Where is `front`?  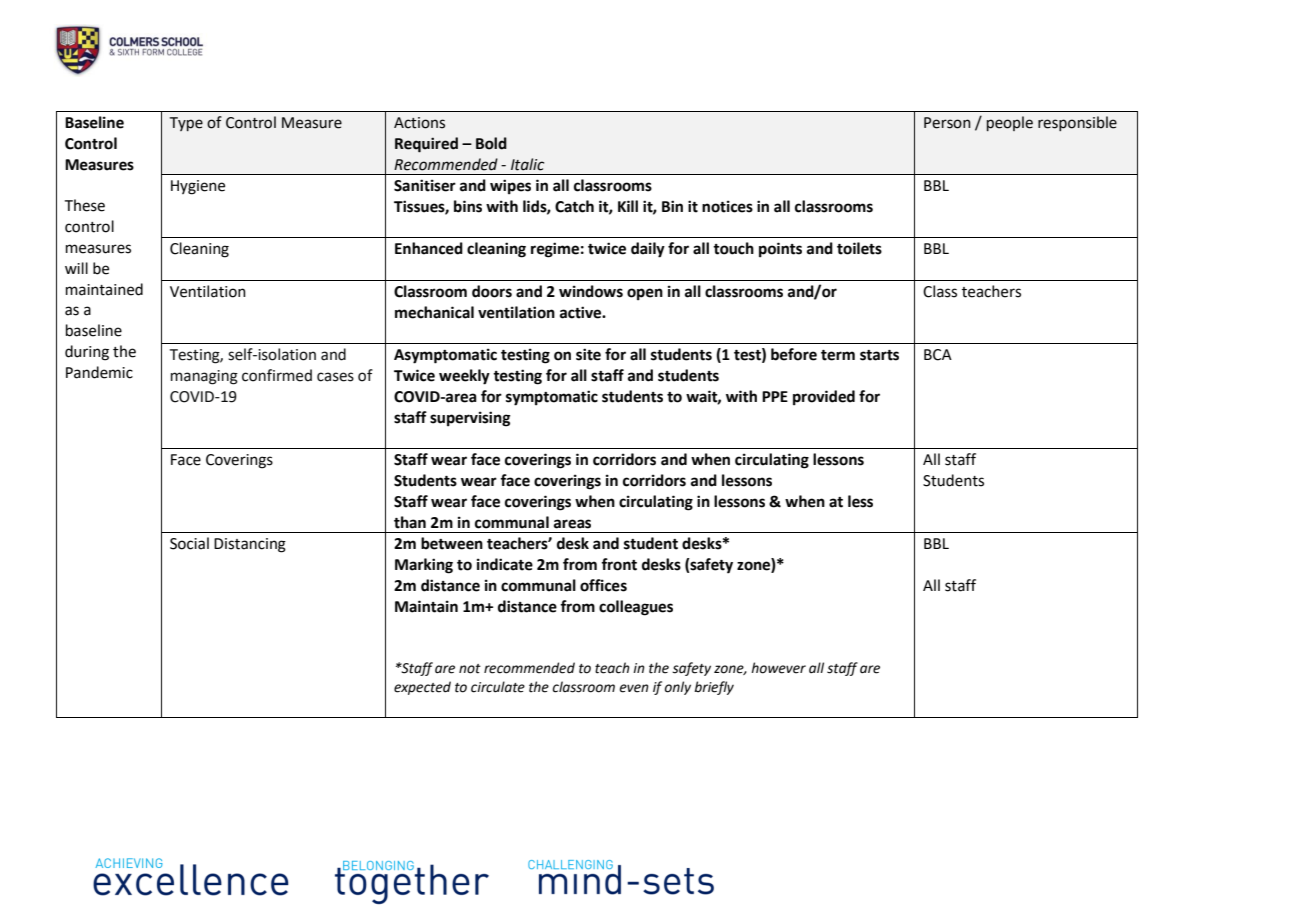
front is located at coordinates (619, 564).
